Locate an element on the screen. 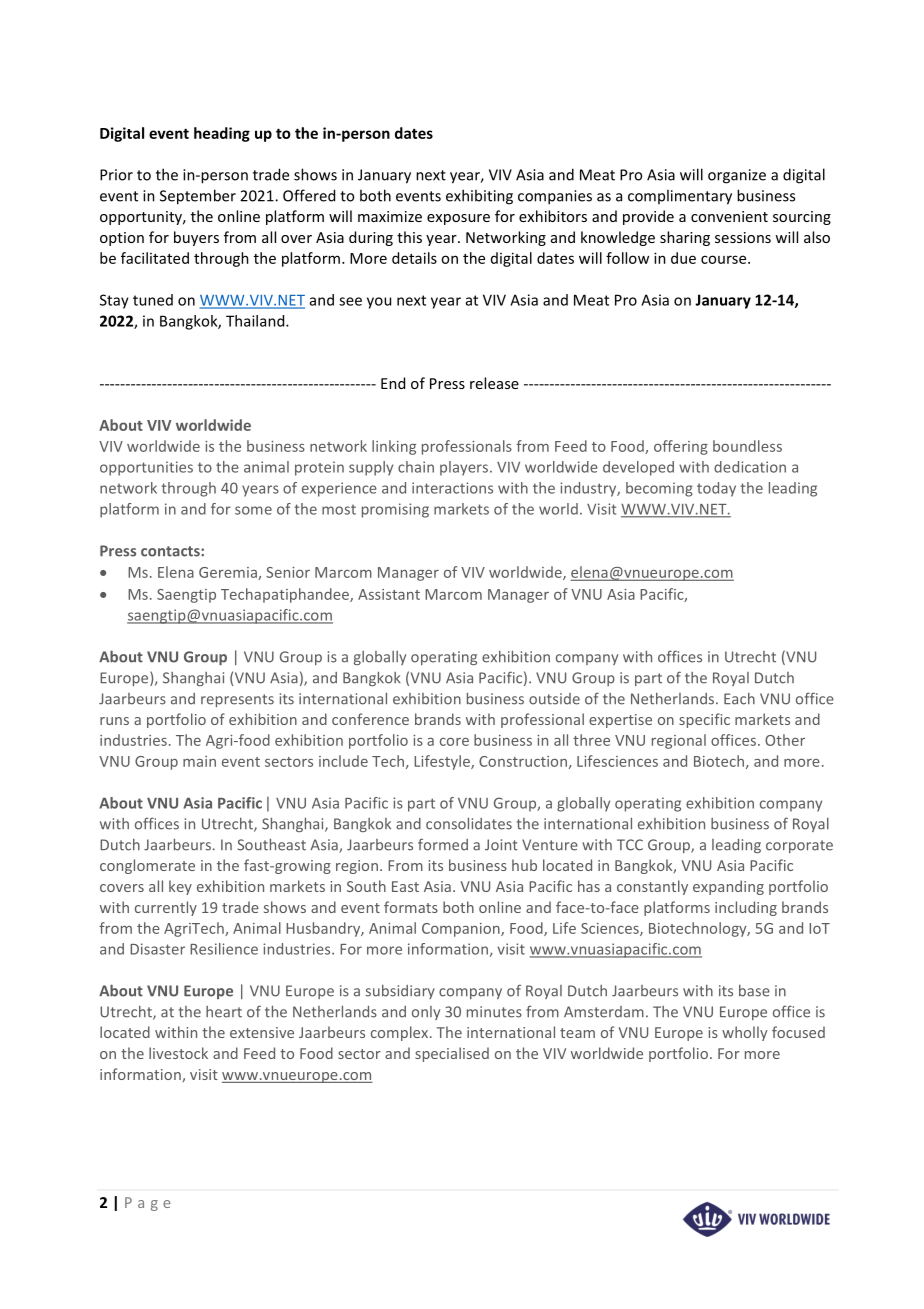  organize is located at coordinates (737, 176).
